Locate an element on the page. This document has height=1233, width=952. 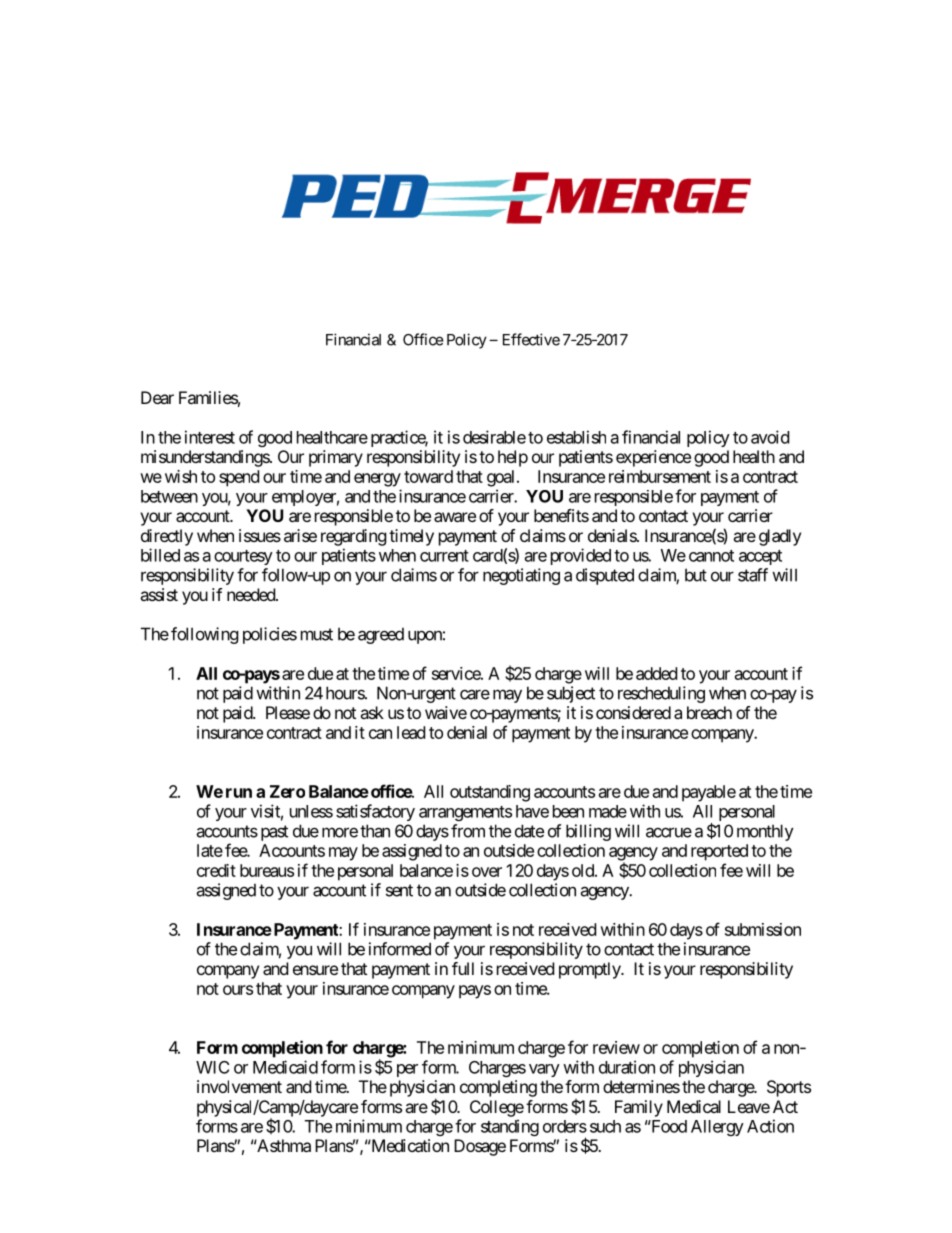
involvement is located at coordinates (239, 1086).
